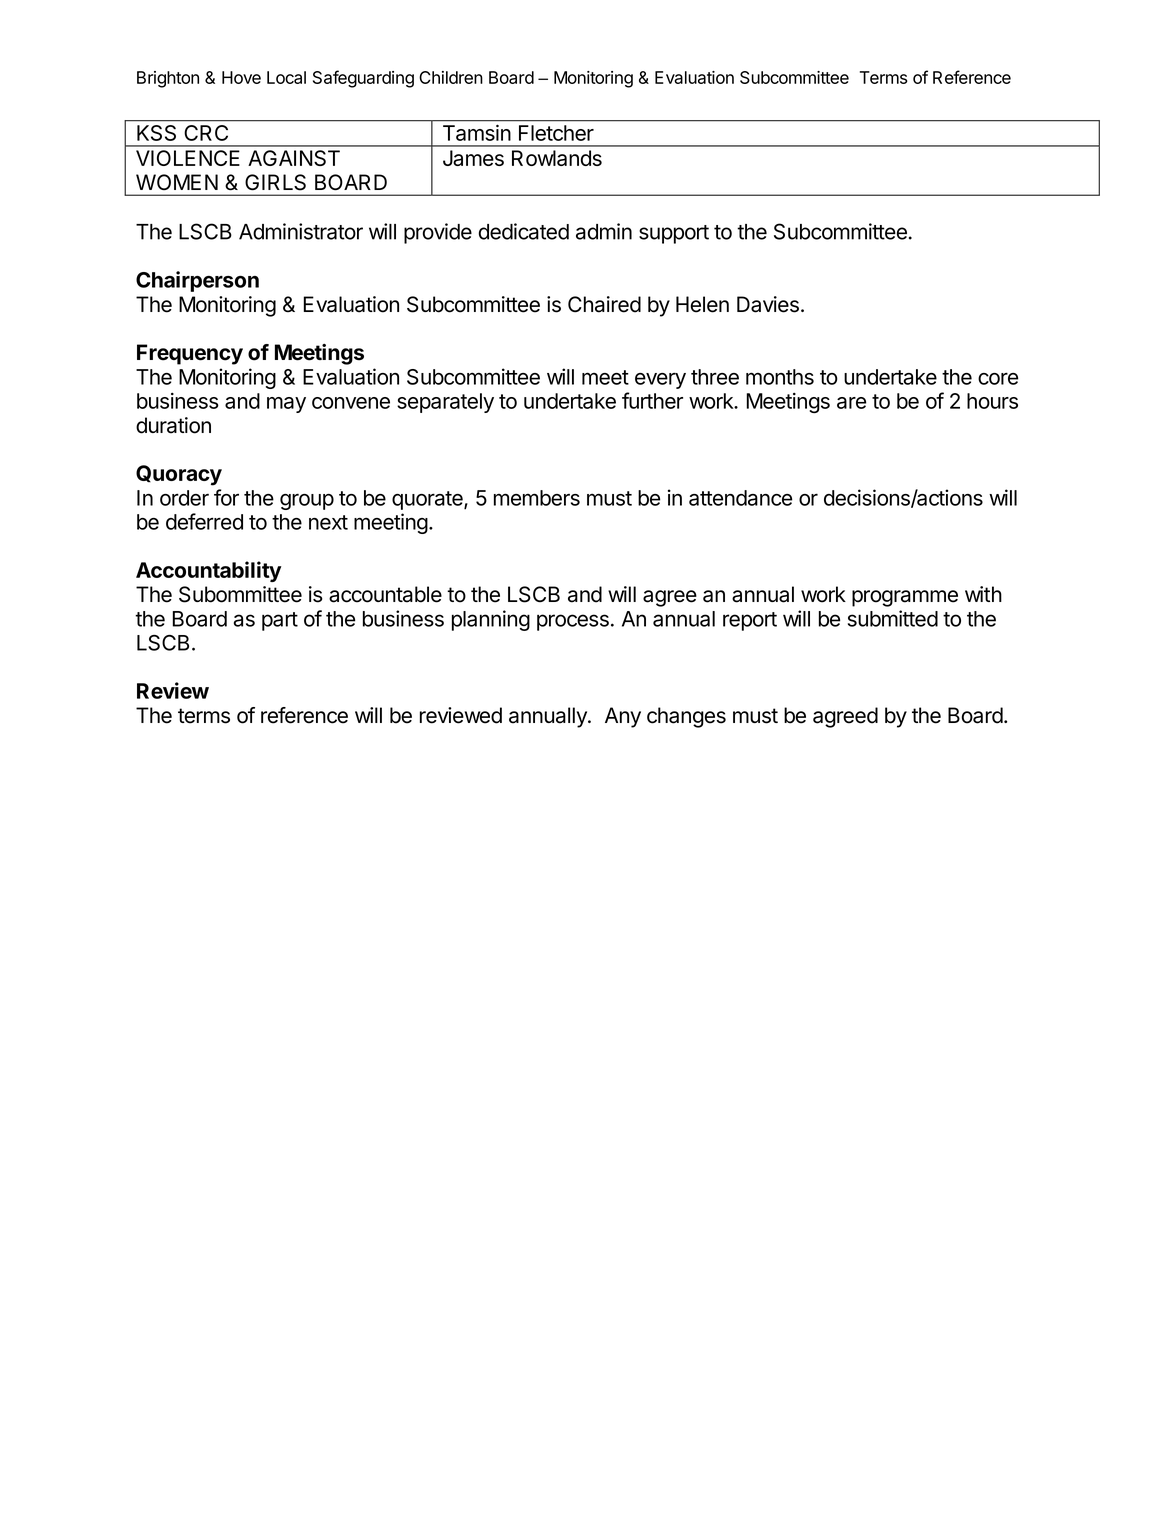 The width and height of the document is (1170, 1514). What do you see at coordinates (286, 405) in the document?
I see `may` at bounding box center [286, 405].
